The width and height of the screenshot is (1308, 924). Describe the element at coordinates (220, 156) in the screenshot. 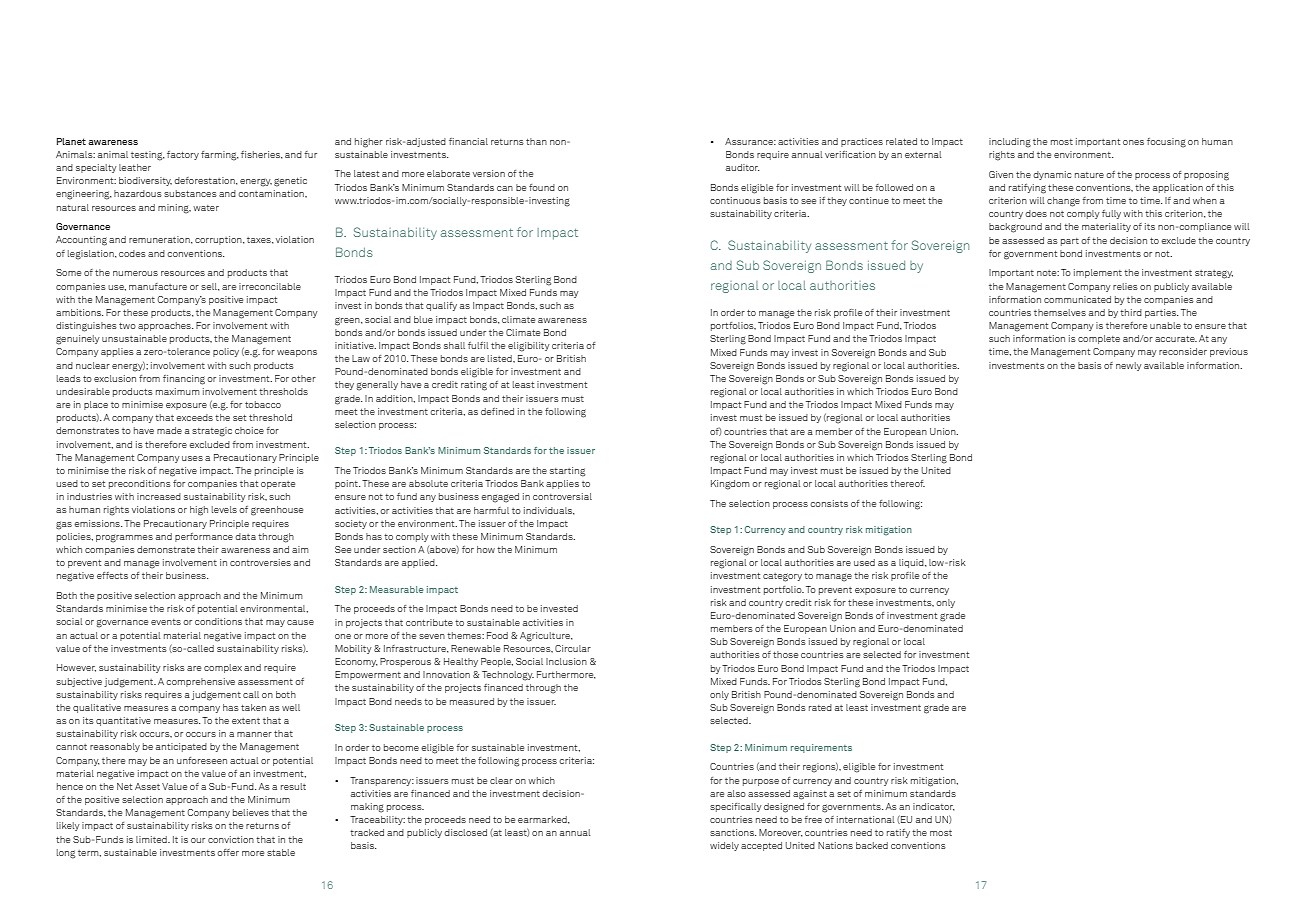

I see `farming` at that location.
